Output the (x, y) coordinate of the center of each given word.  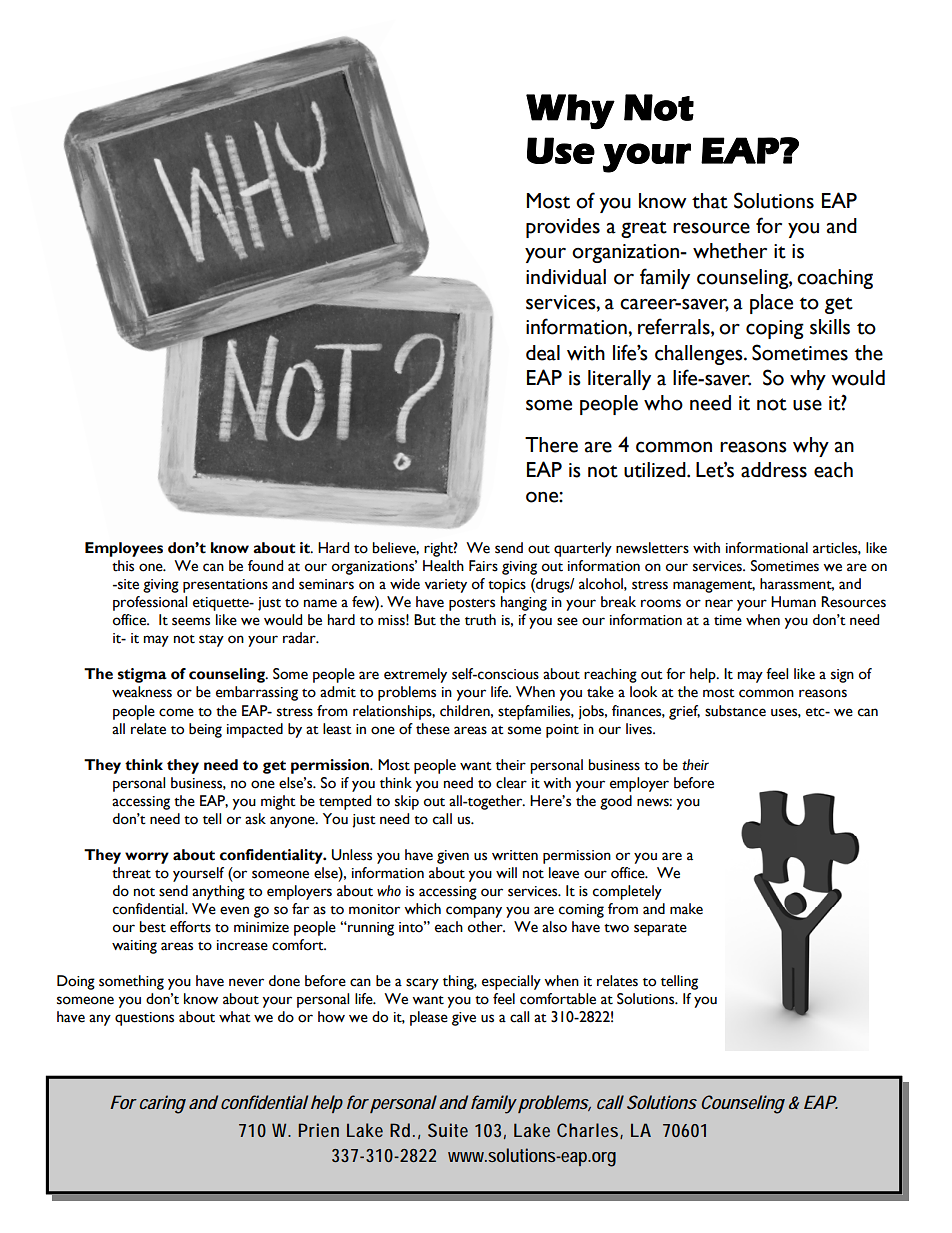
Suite (448, 1130)
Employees (124, 549)
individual (566, 277)
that (710, 201)
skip (407, 802)
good (616, 802)
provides (563, 228)
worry (147, 858)
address (774, 470)
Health (443, 566)
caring (163, 1104)
